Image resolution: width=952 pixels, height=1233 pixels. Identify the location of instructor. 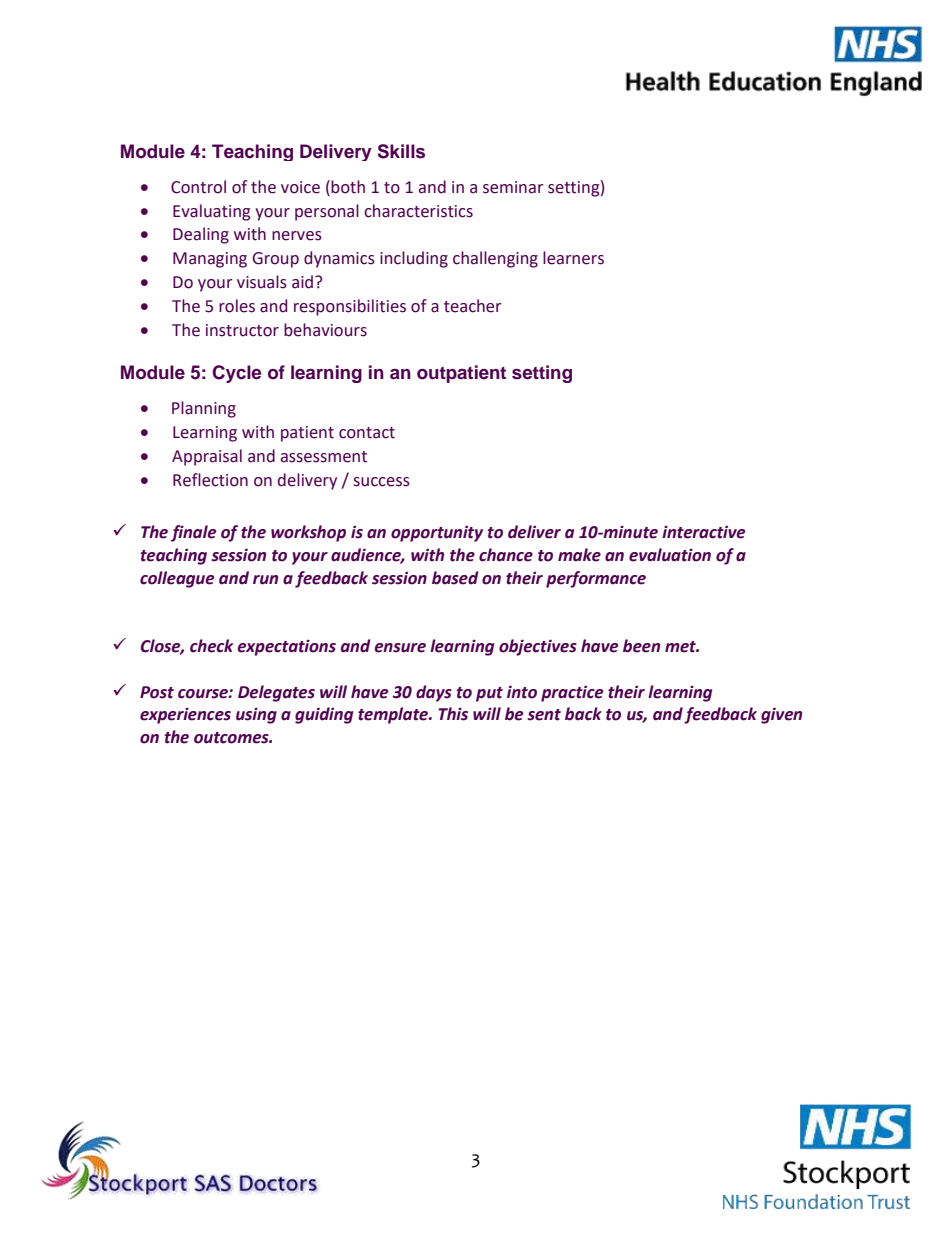
(242, 330).
